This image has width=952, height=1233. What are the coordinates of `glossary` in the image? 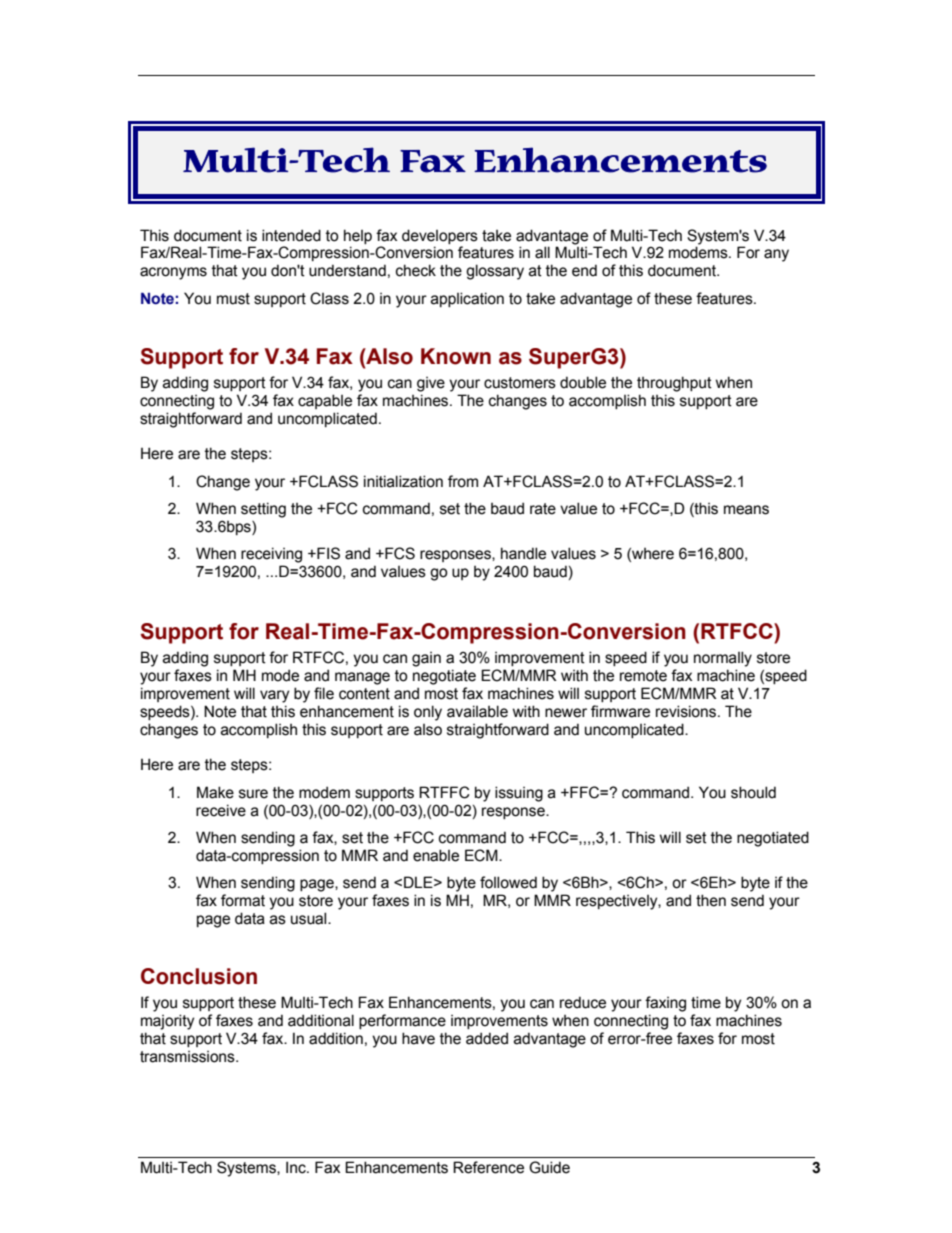 It's located at (495, 272).
